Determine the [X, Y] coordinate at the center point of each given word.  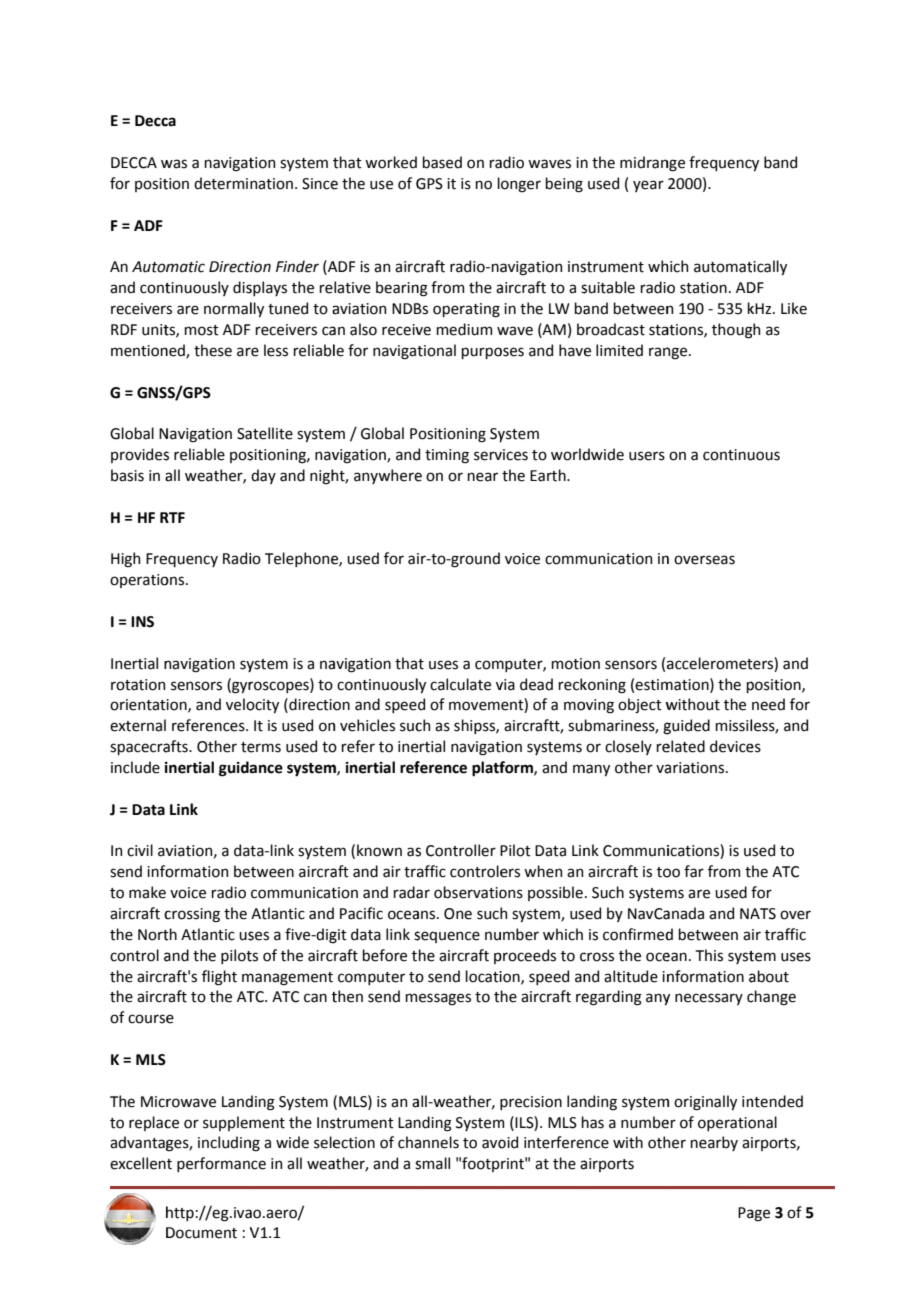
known [379, 850]
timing [447, 456]
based [442, 162]
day [263, 476]
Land [237, 1101]
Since [320, 184]
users [647, 456]
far [694, 871]
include [135, 767]
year [648, 186]
